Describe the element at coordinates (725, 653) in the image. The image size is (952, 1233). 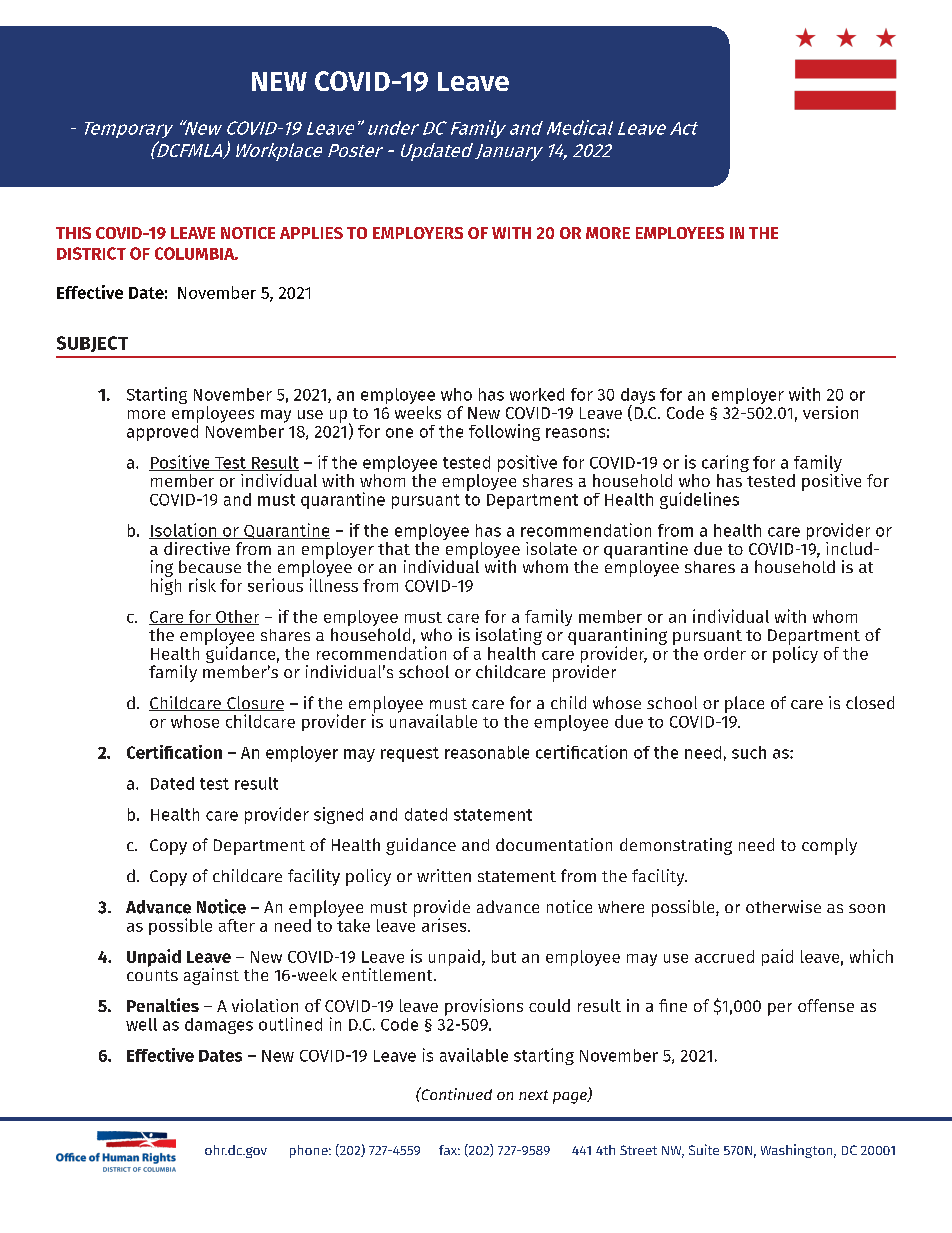
I see `order` at that location.
